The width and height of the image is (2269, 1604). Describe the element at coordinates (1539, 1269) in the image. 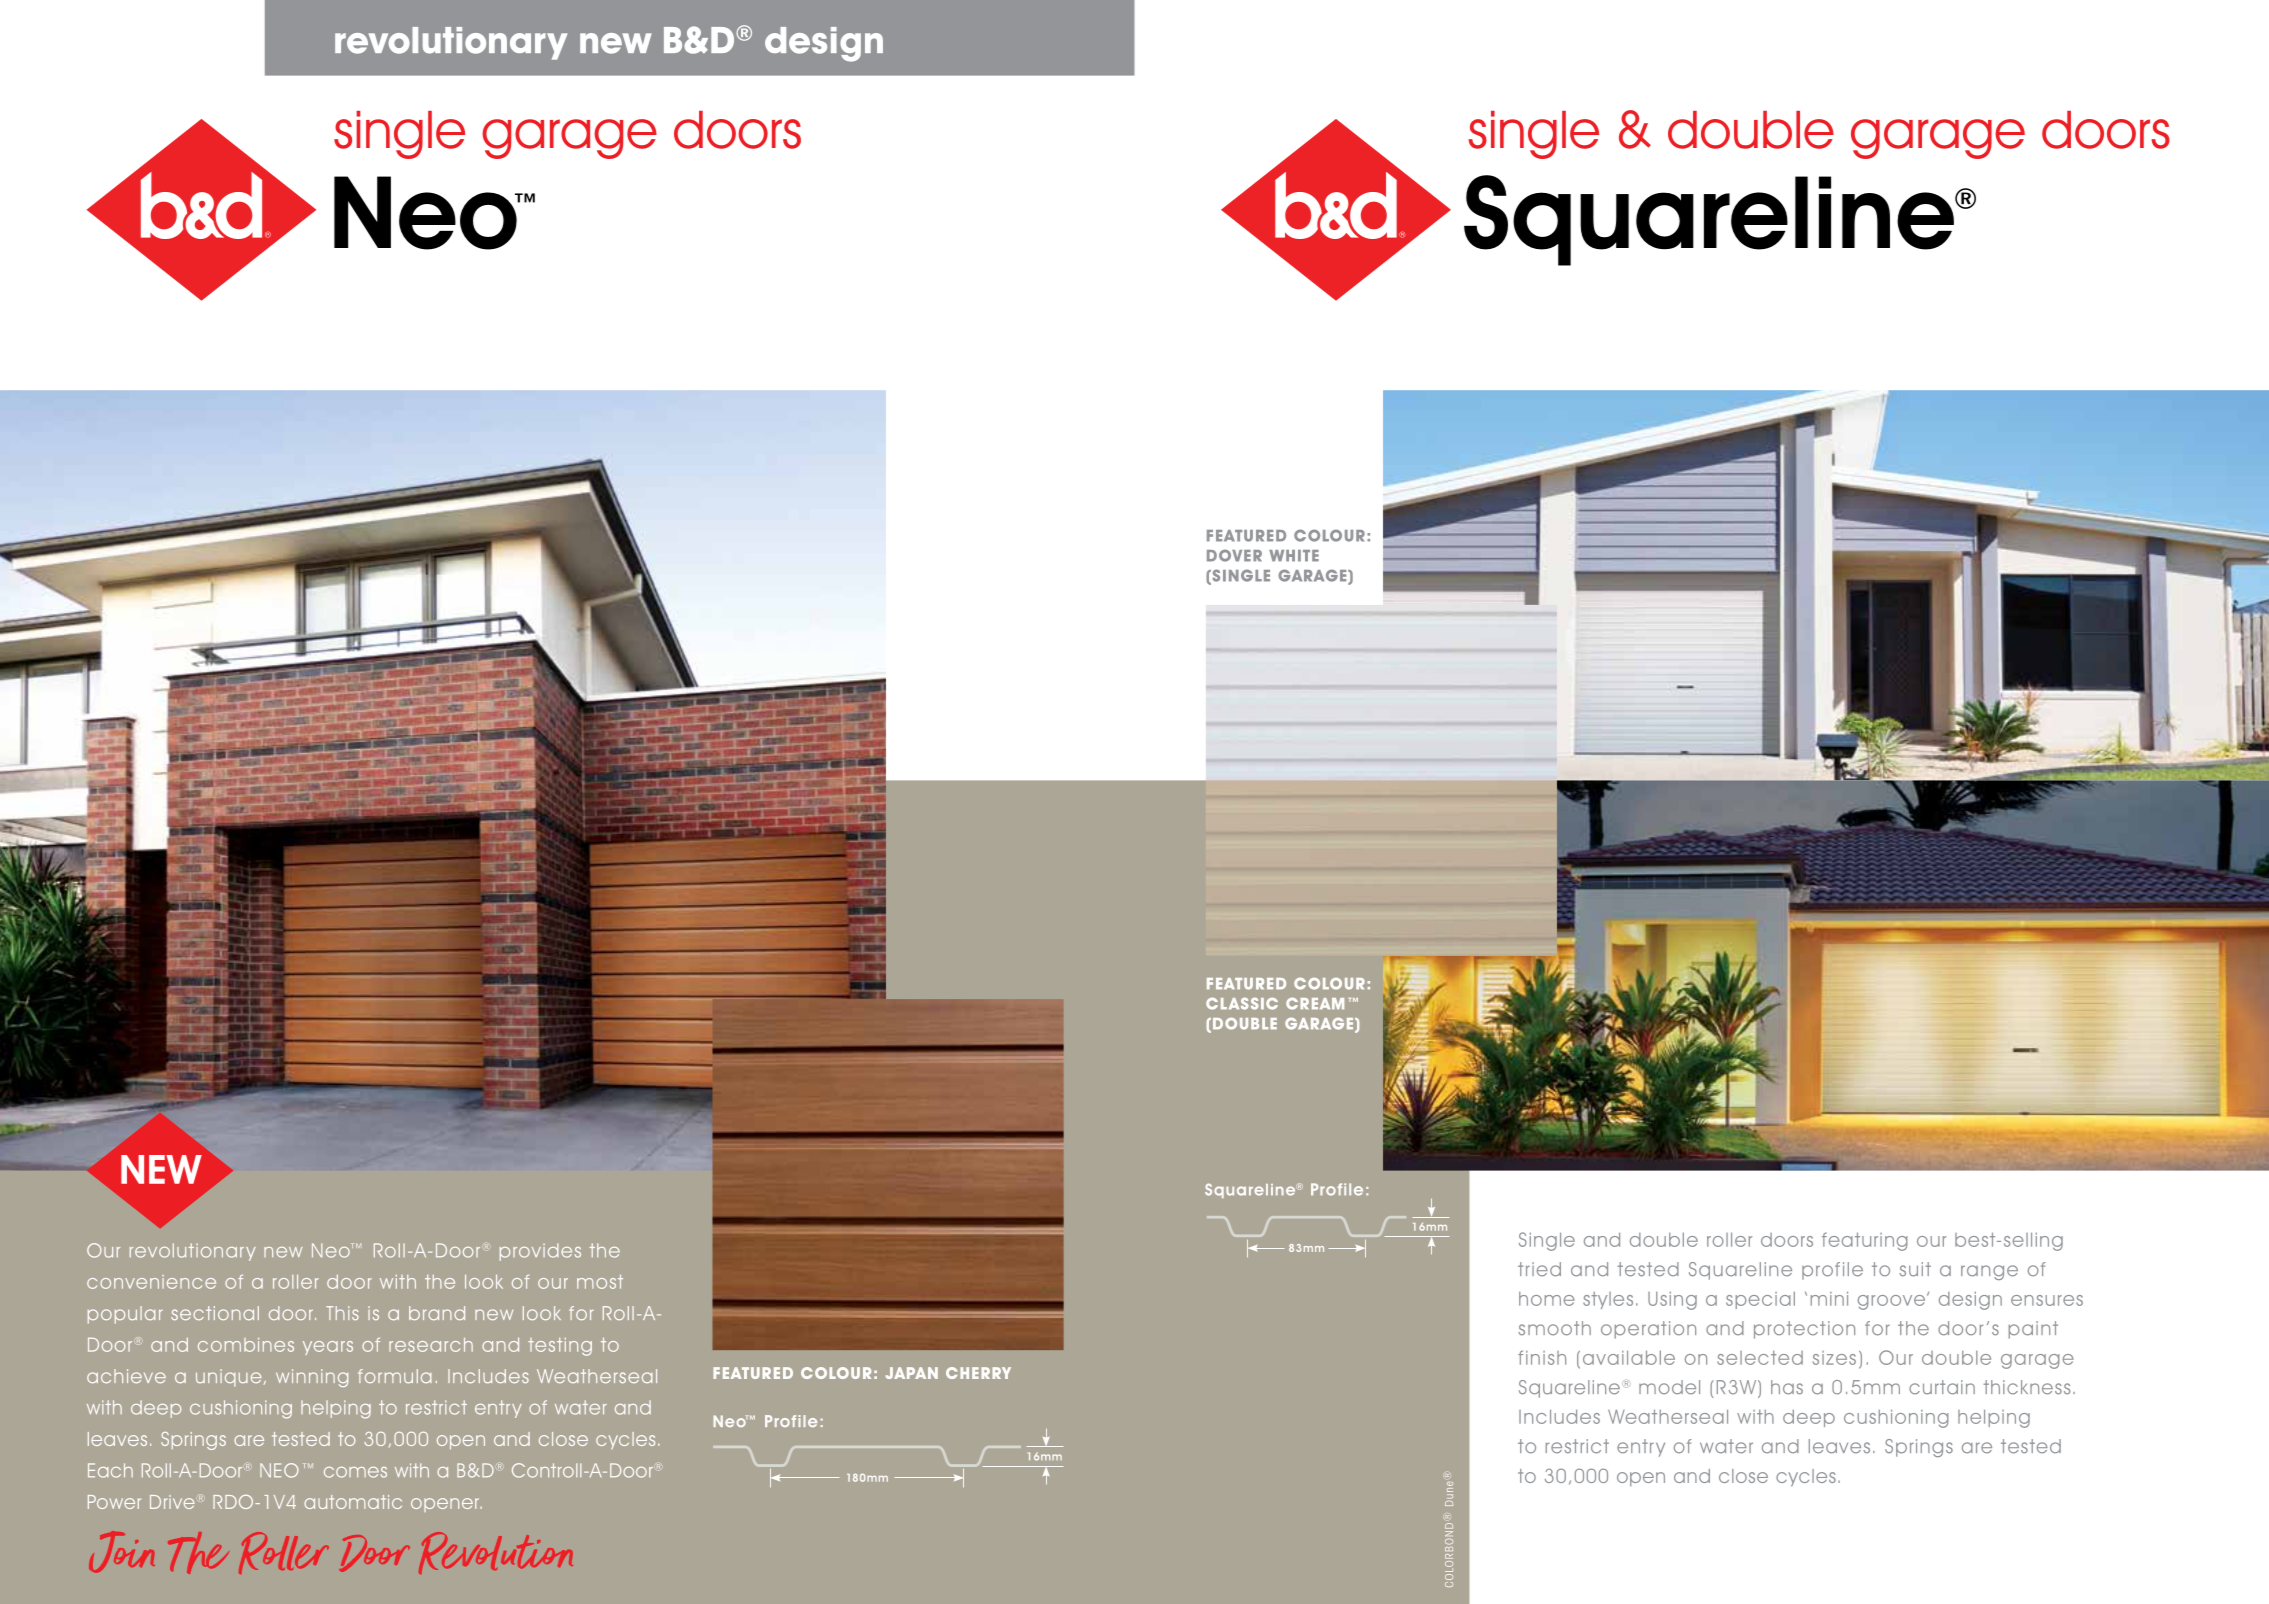

I see `tried` at that location.
